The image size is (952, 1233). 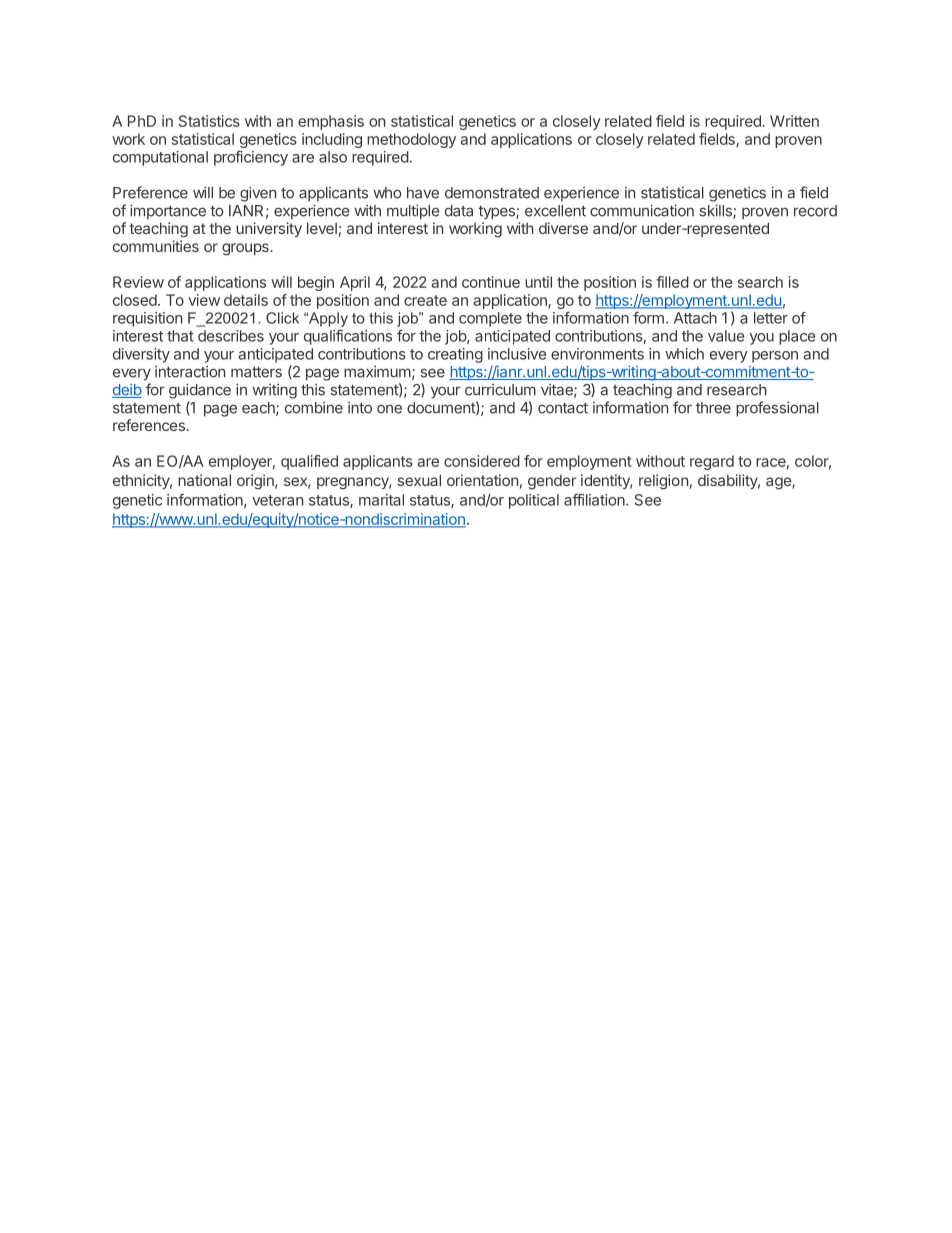 I want to click on interaction, so click(x=190, y=372).
